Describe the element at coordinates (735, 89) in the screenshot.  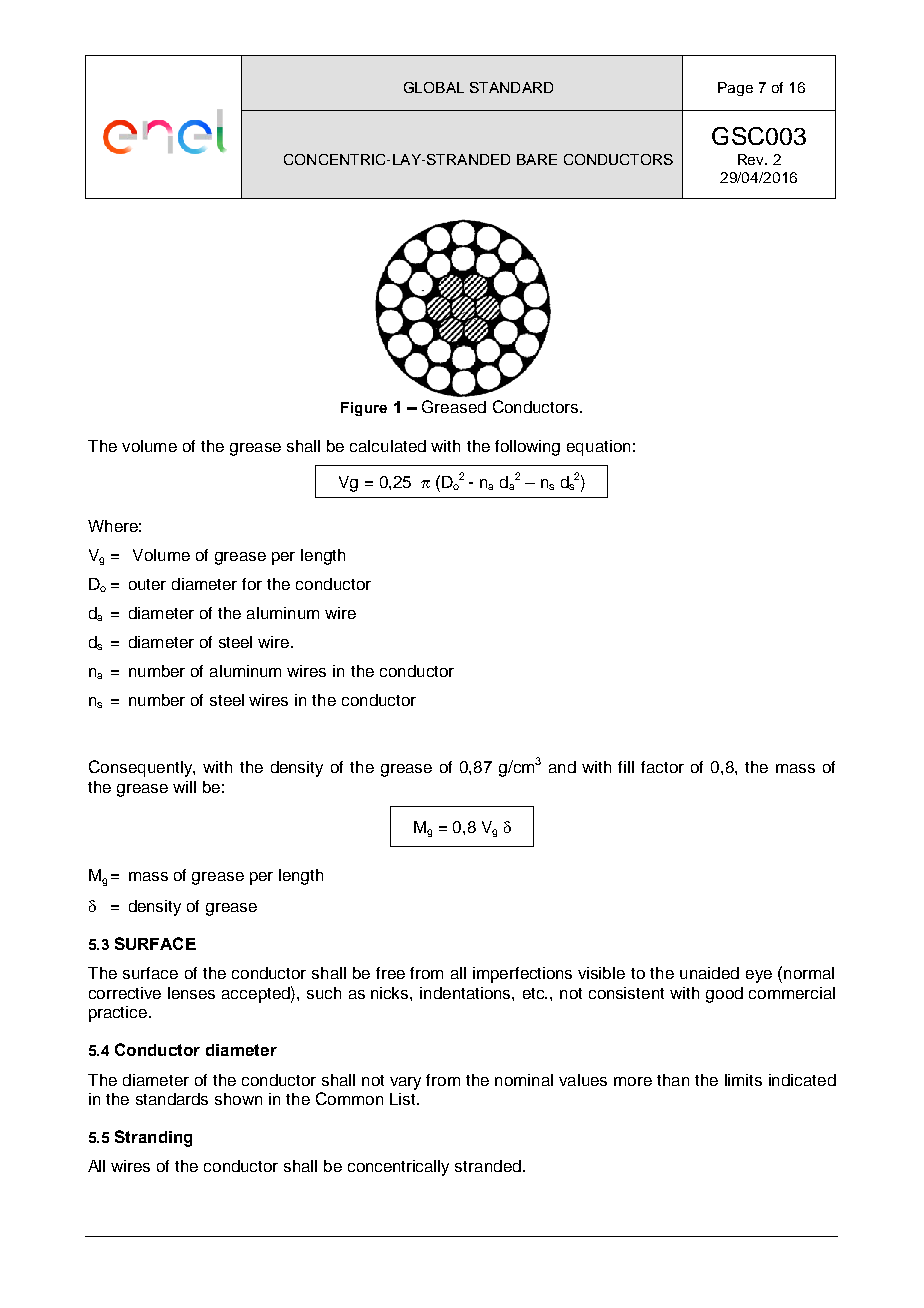
I see `Page` at that location.
